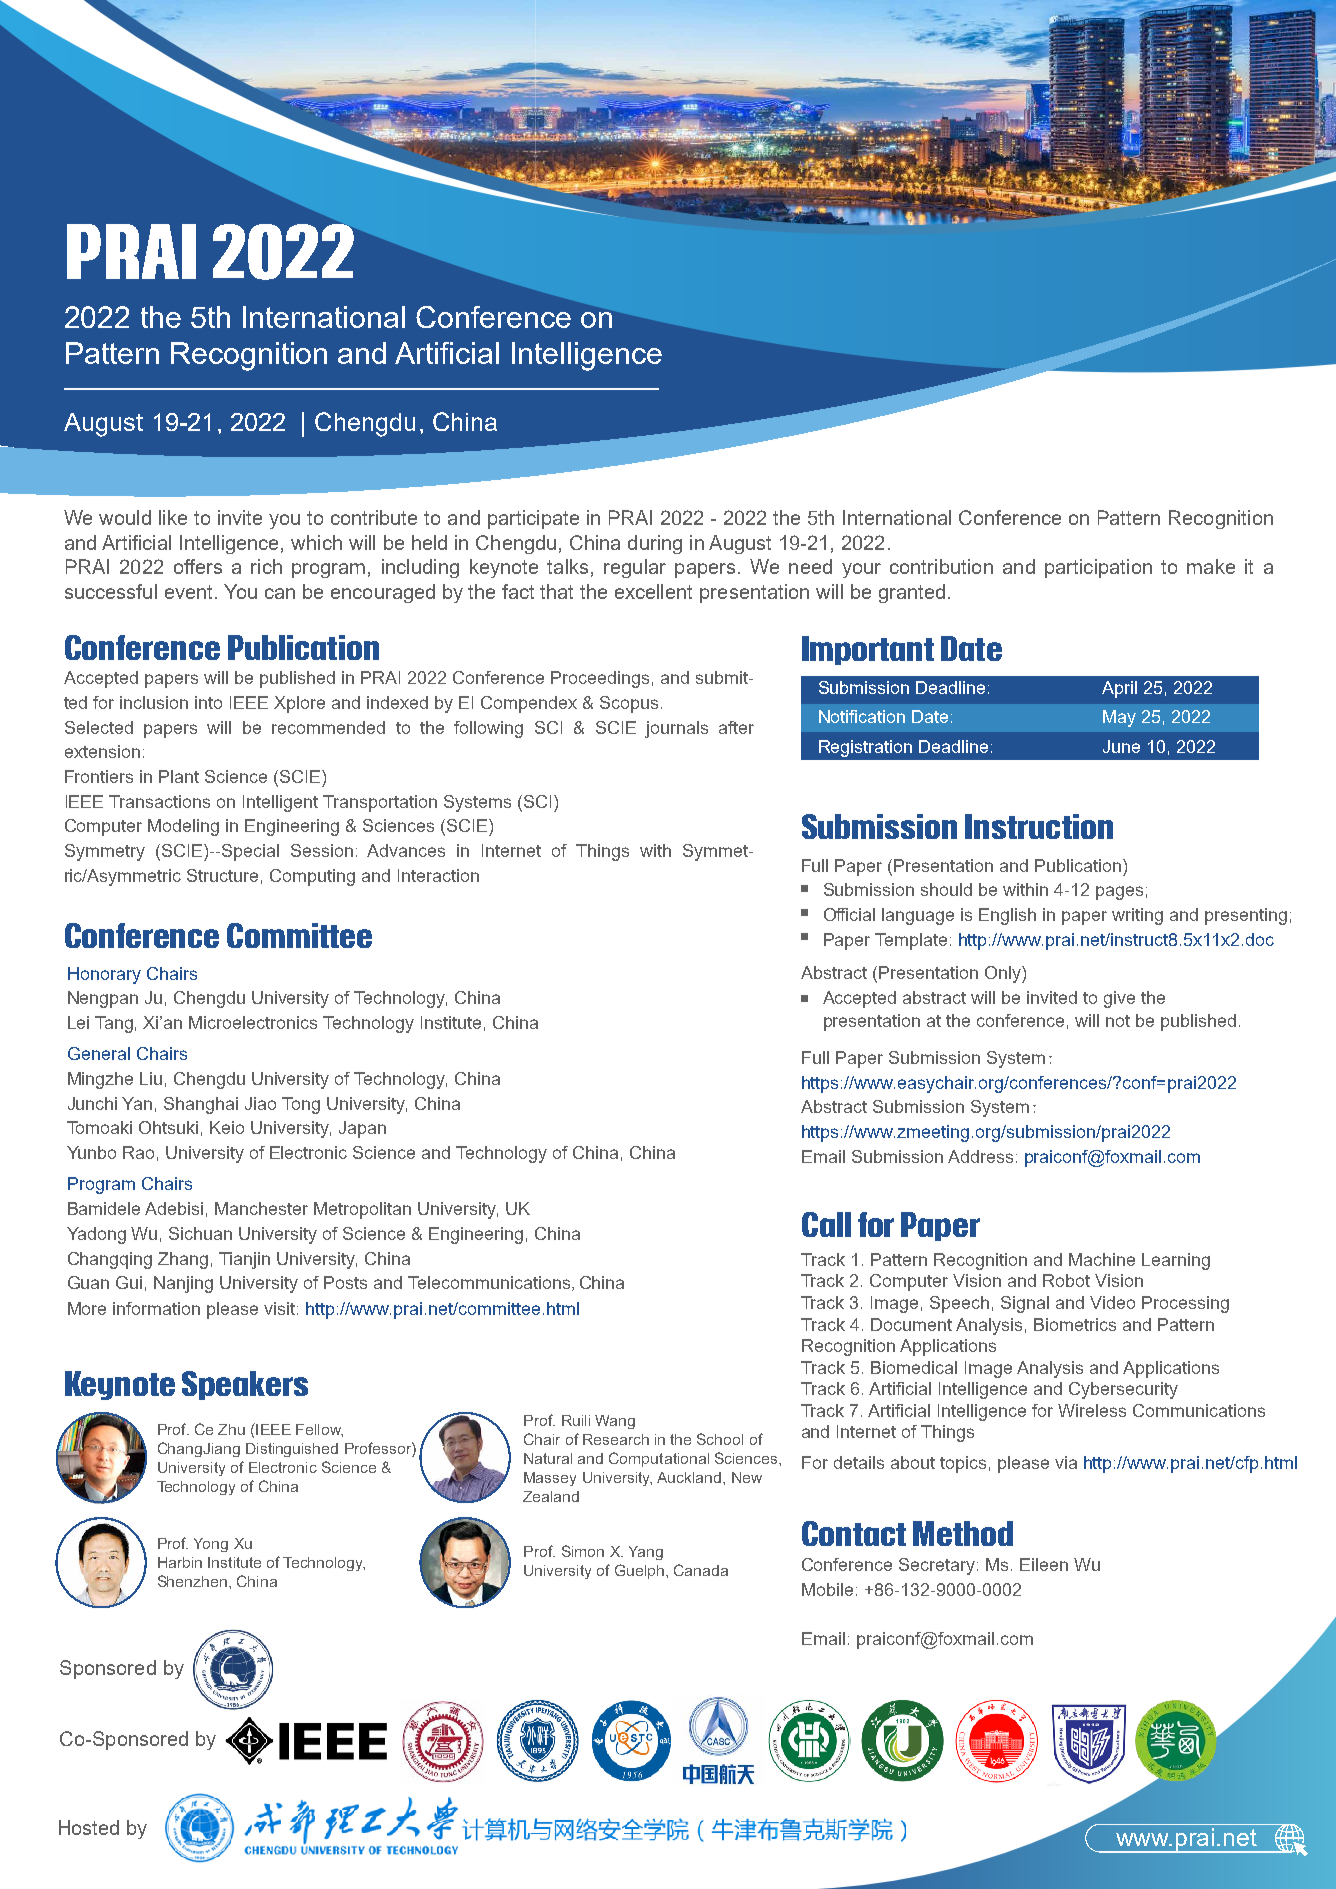 This screenshot has width=1336, height=1889. What do you see at coordinates (1098, 568) in the screenshot?
I see `participation` at bounding box center [1098, 568].
